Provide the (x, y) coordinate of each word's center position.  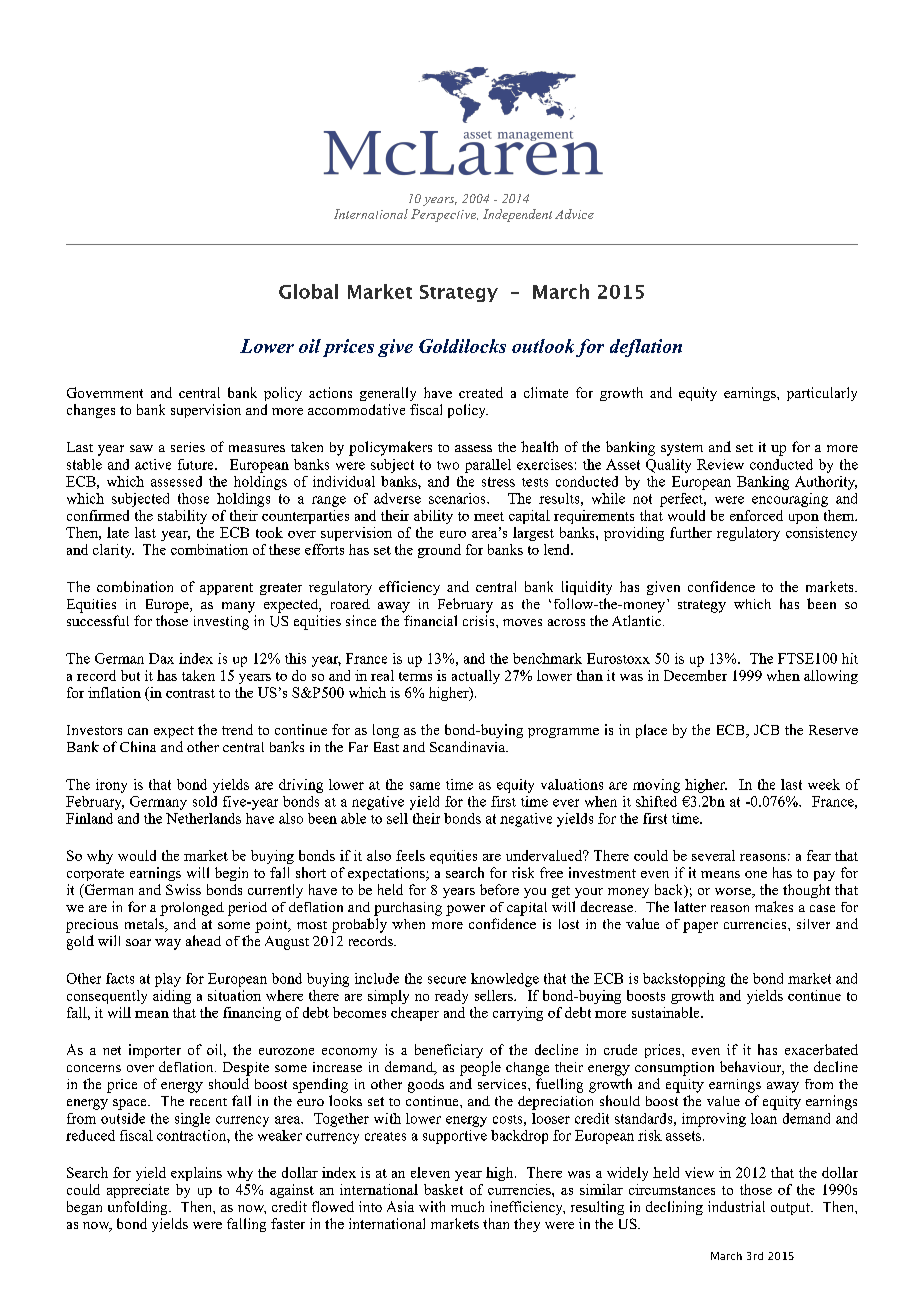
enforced (756, 515)
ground (439, 551)
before (499, 889)
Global (308, 291)
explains (196, 1174)
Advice (574, 214)
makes (774, 906)
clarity (113, 551)
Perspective (444, 215)
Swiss (183, 889)
